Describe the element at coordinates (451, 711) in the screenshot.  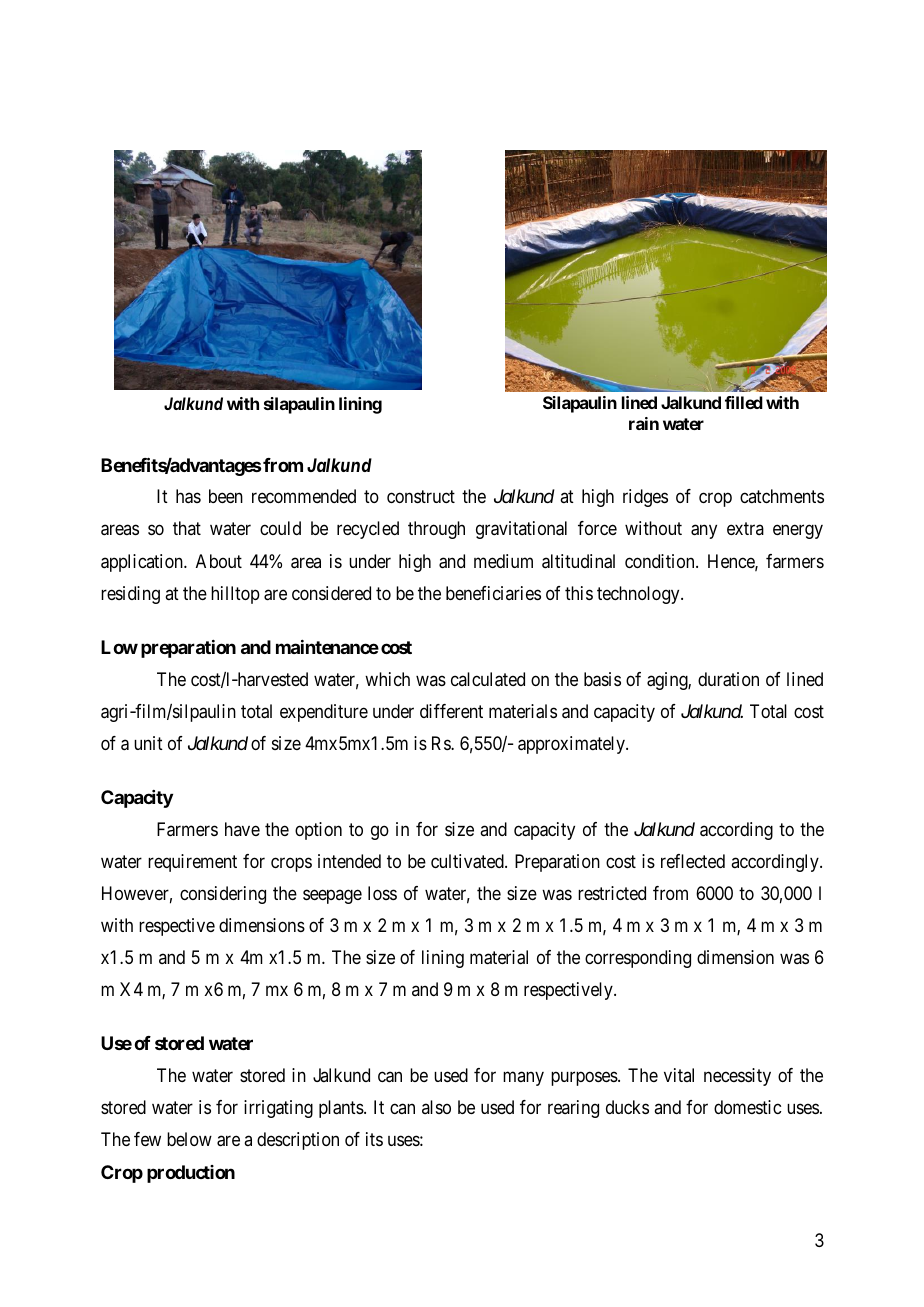
I see `different` at that location.
